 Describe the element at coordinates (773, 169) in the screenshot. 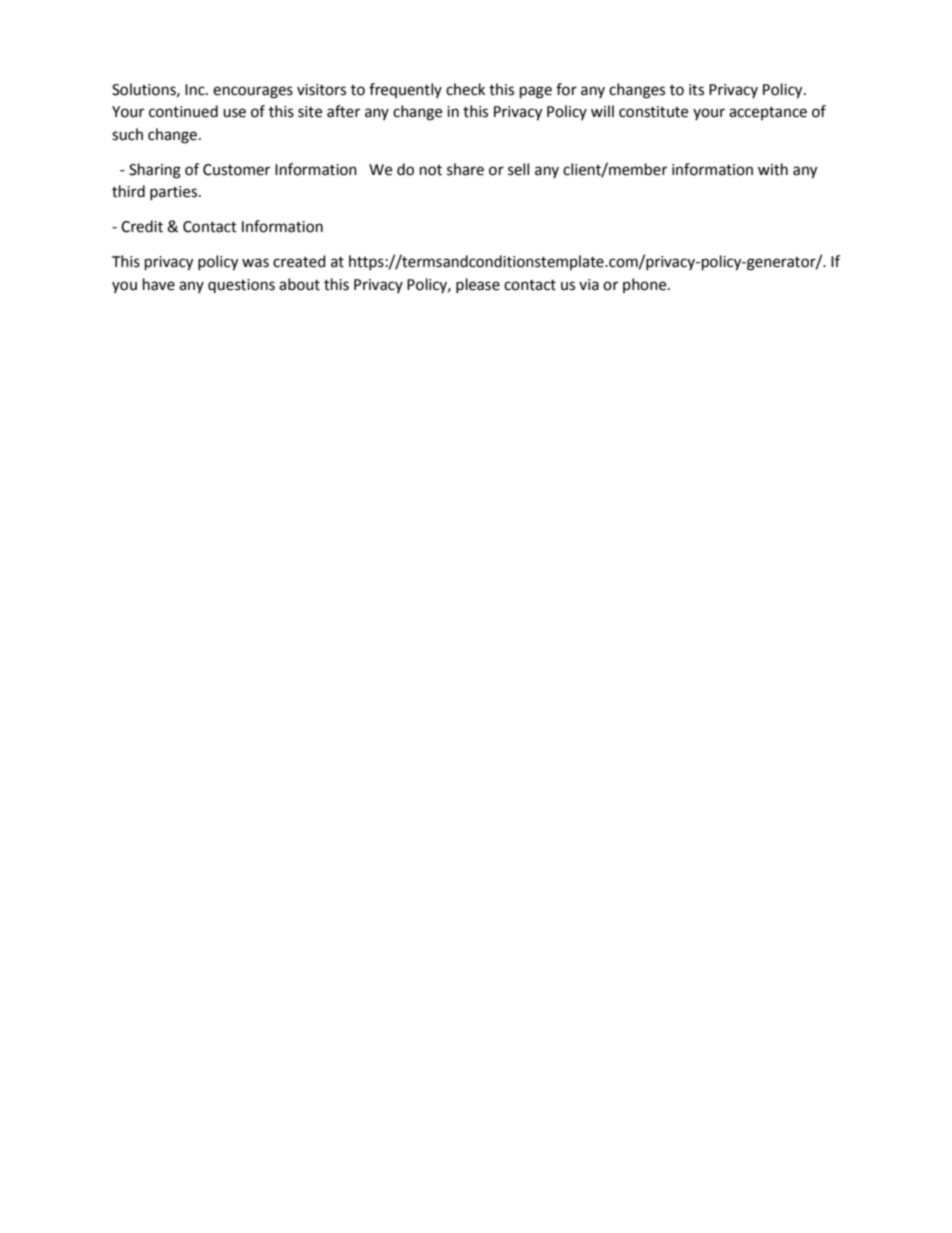

I see `with` at that location.
